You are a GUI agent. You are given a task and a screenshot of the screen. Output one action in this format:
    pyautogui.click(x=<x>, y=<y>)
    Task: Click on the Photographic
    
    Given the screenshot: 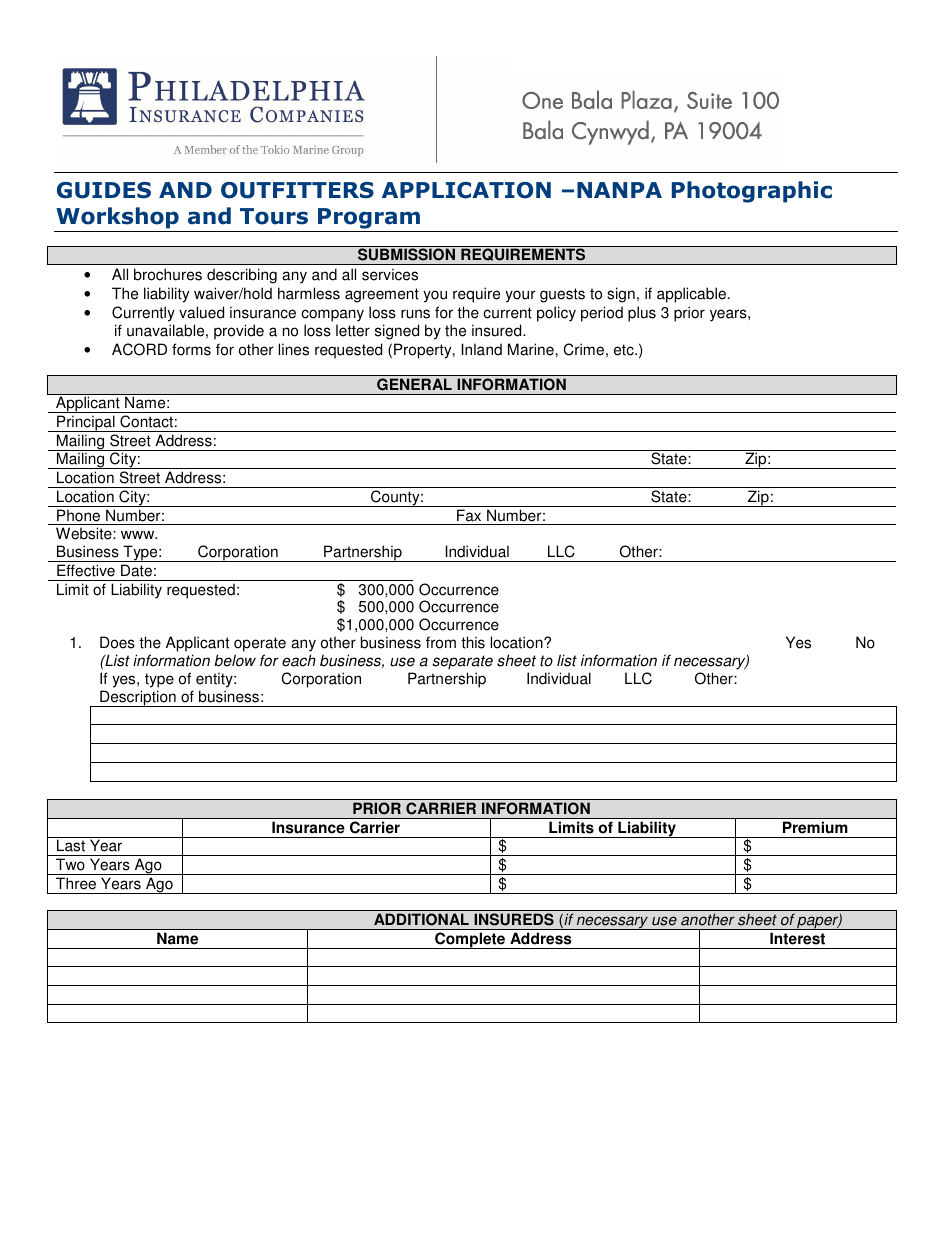 What is the action you would take?
    pyautogui.click(x=752, y=192)
